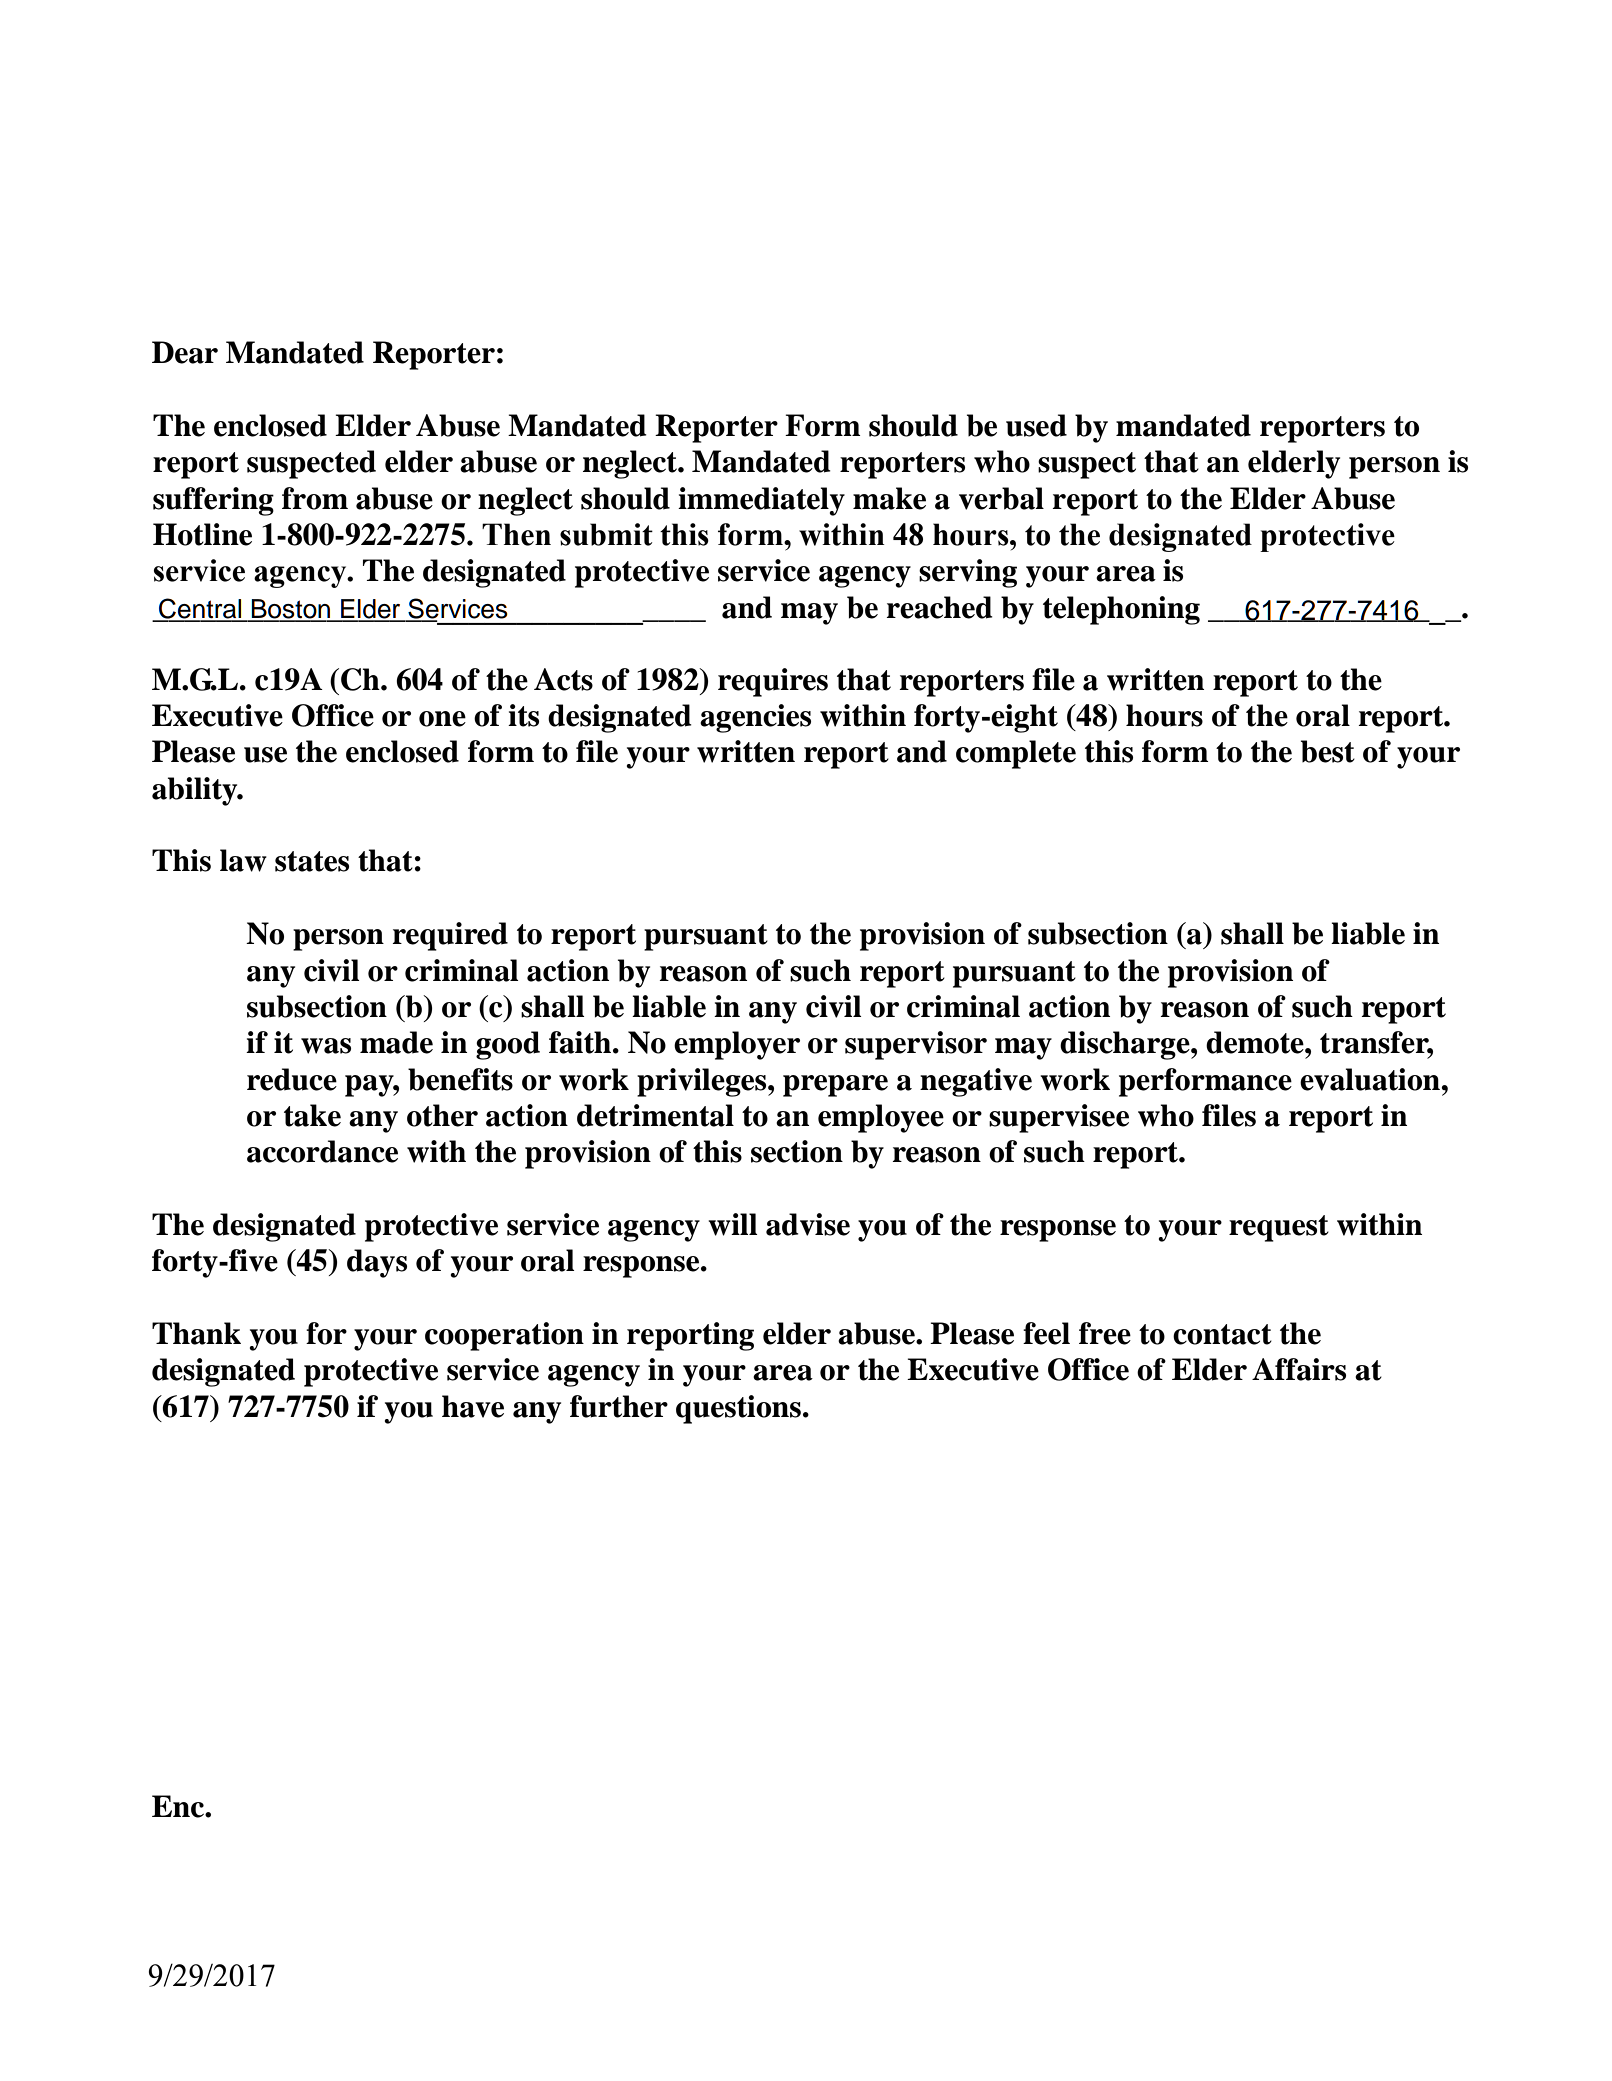 Image resolution: width=1612 pixels, height=2081 pixels. I want to click on demote, so click(1256, 1042).
